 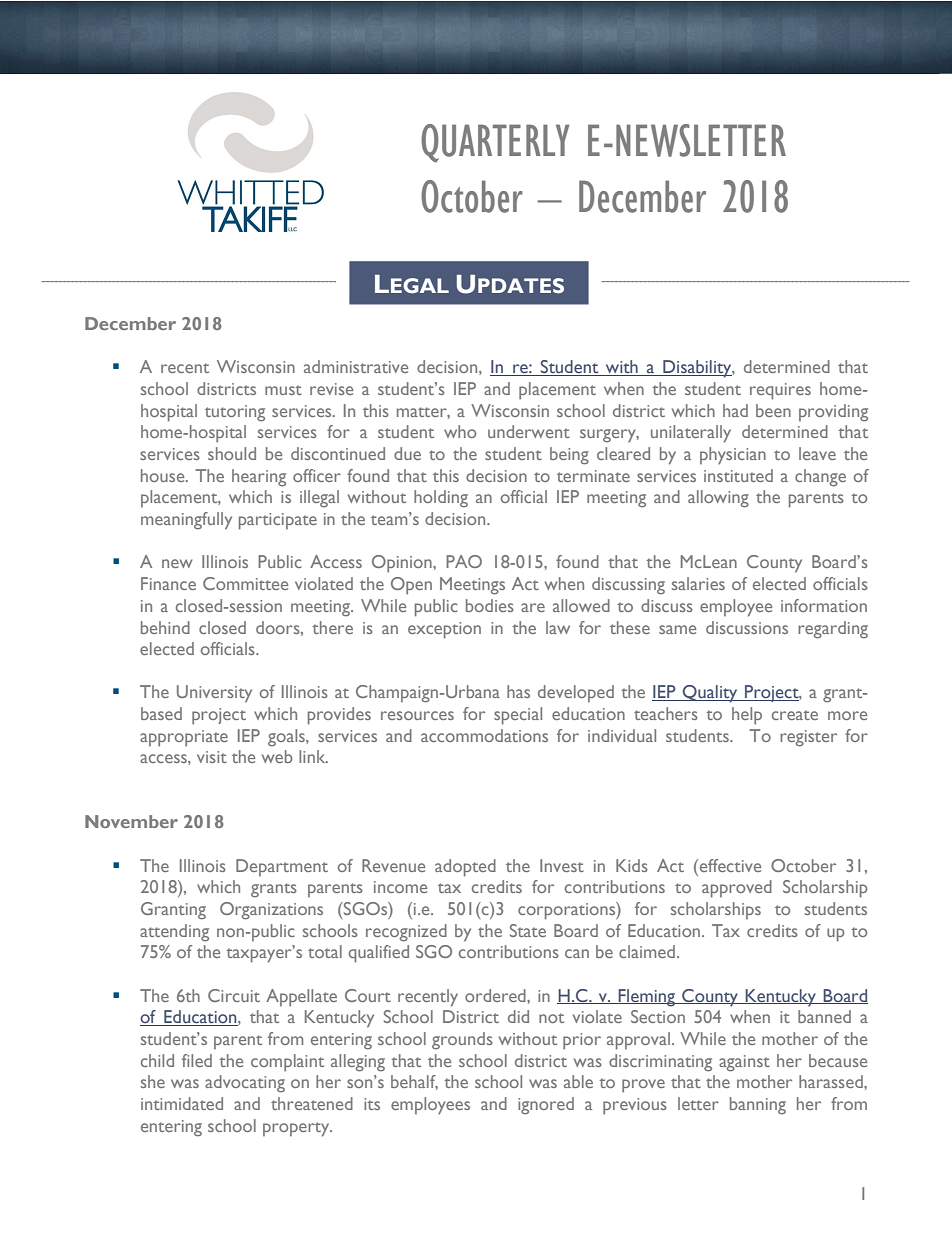 What do you see at coordinates (729, 865) in the screenshot?
I see `effective` at bounding box center [729, 865].
